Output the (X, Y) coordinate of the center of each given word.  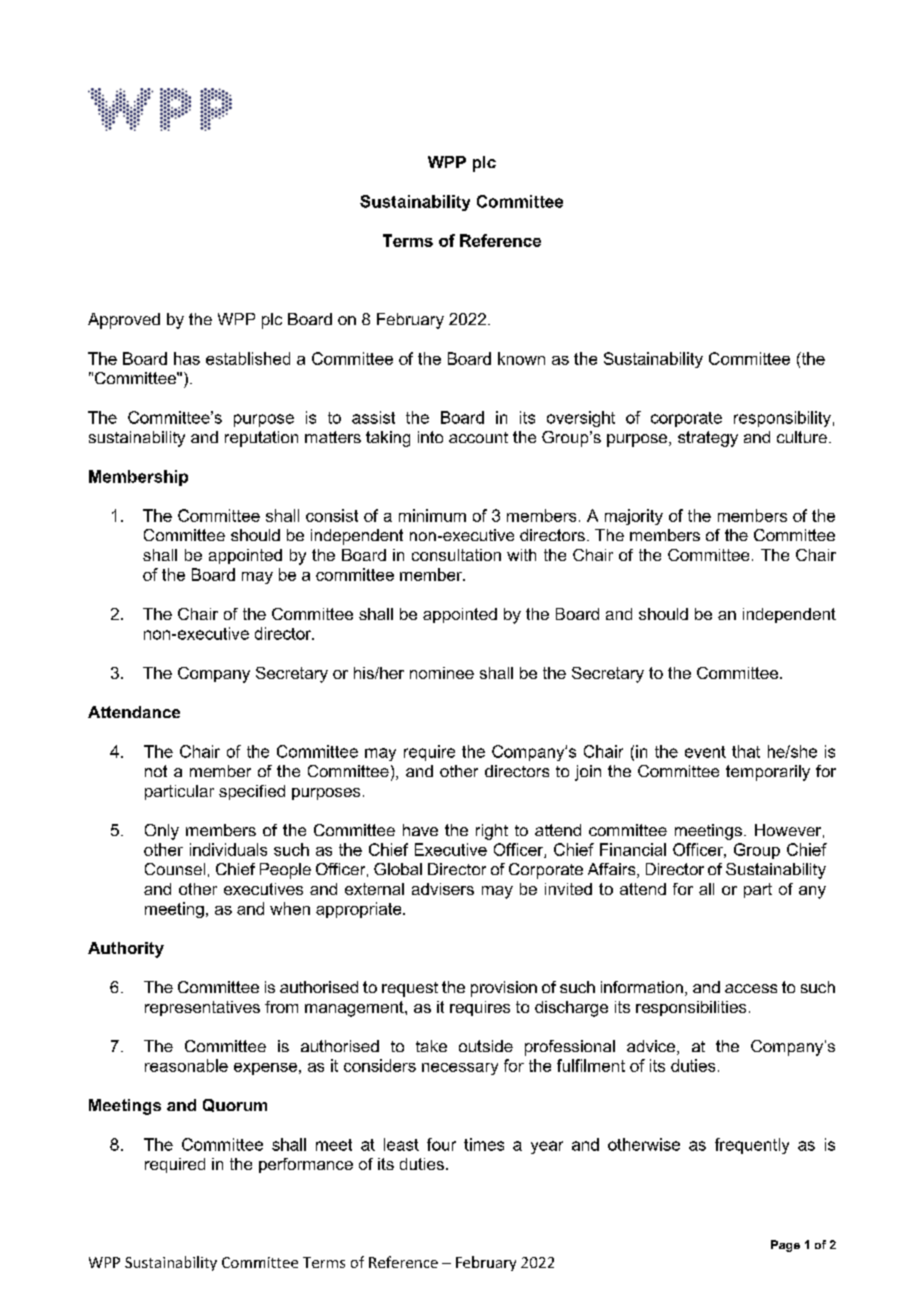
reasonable (186, 1065)
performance (306, 1165)
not (156, 771)
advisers (443, 889)
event (705, 752)
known (521, 358)
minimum (432, 515)
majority (634, 517)
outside (486, 1046)
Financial (633, 849)
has (187, 358)
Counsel (175, 869)
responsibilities (691, 1008)
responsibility (782, 419)
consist (332, 515)
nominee (442, 673)
